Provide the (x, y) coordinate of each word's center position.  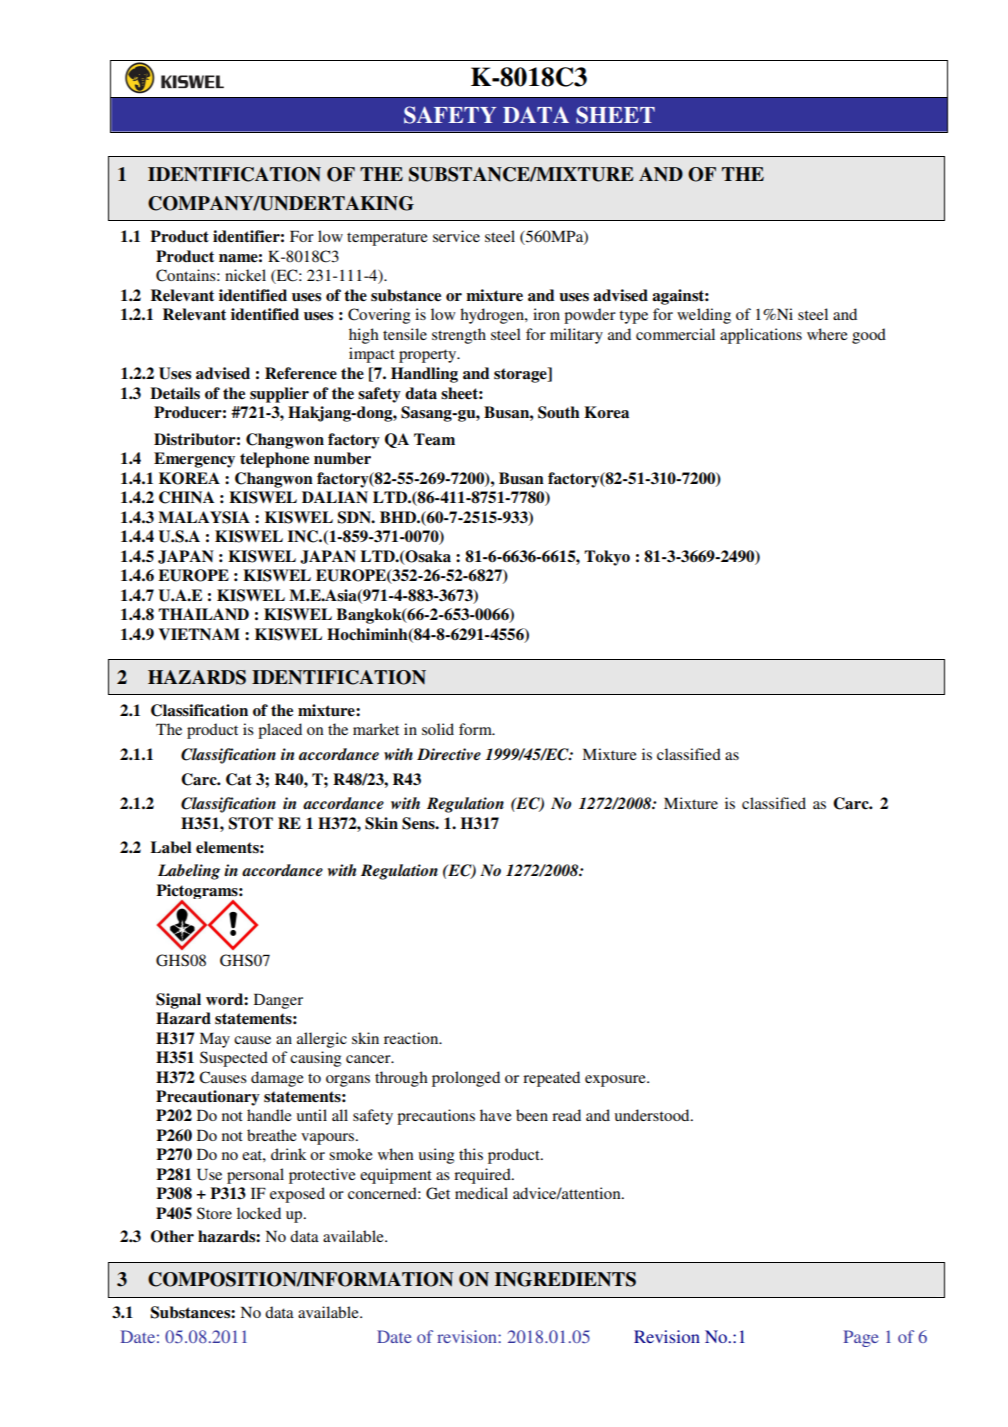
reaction (412, 1038)
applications (761, 336)
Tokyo (607, 558)
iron (546, 314)
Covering (379, 316)
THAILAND (203, 614)
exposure (616, 1081)
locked (259, 1213)
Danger (278, 1001)
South (559, 412)
